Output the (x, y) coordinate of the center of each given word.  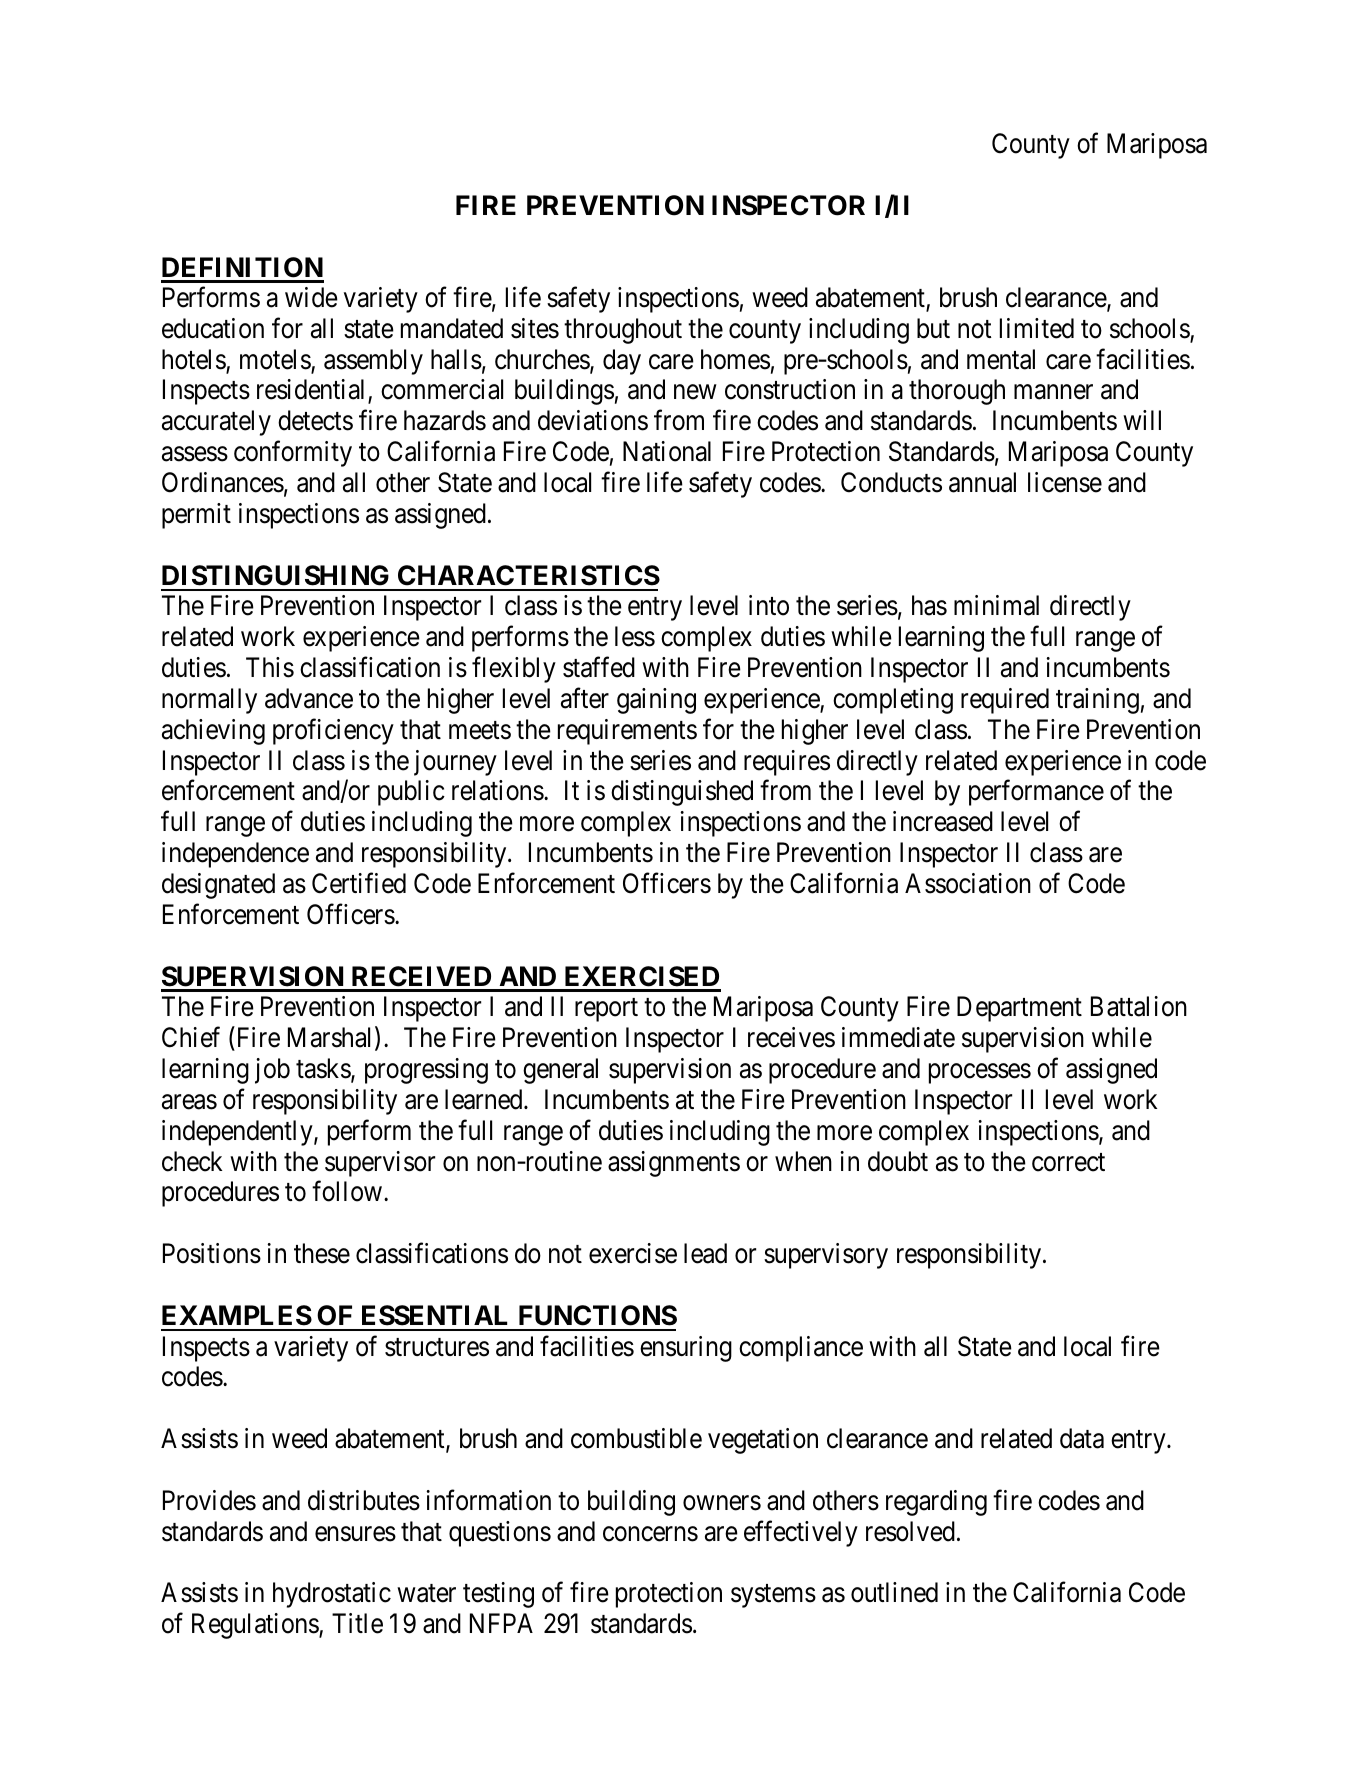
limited (1037, 328)
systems (773, 1596)
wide (311, 297)
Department (1019, 1009)
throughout (623, 331)
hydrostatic (332, 1595)
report (606, 1010)
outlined (894, 1592)
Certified (359, 883)
